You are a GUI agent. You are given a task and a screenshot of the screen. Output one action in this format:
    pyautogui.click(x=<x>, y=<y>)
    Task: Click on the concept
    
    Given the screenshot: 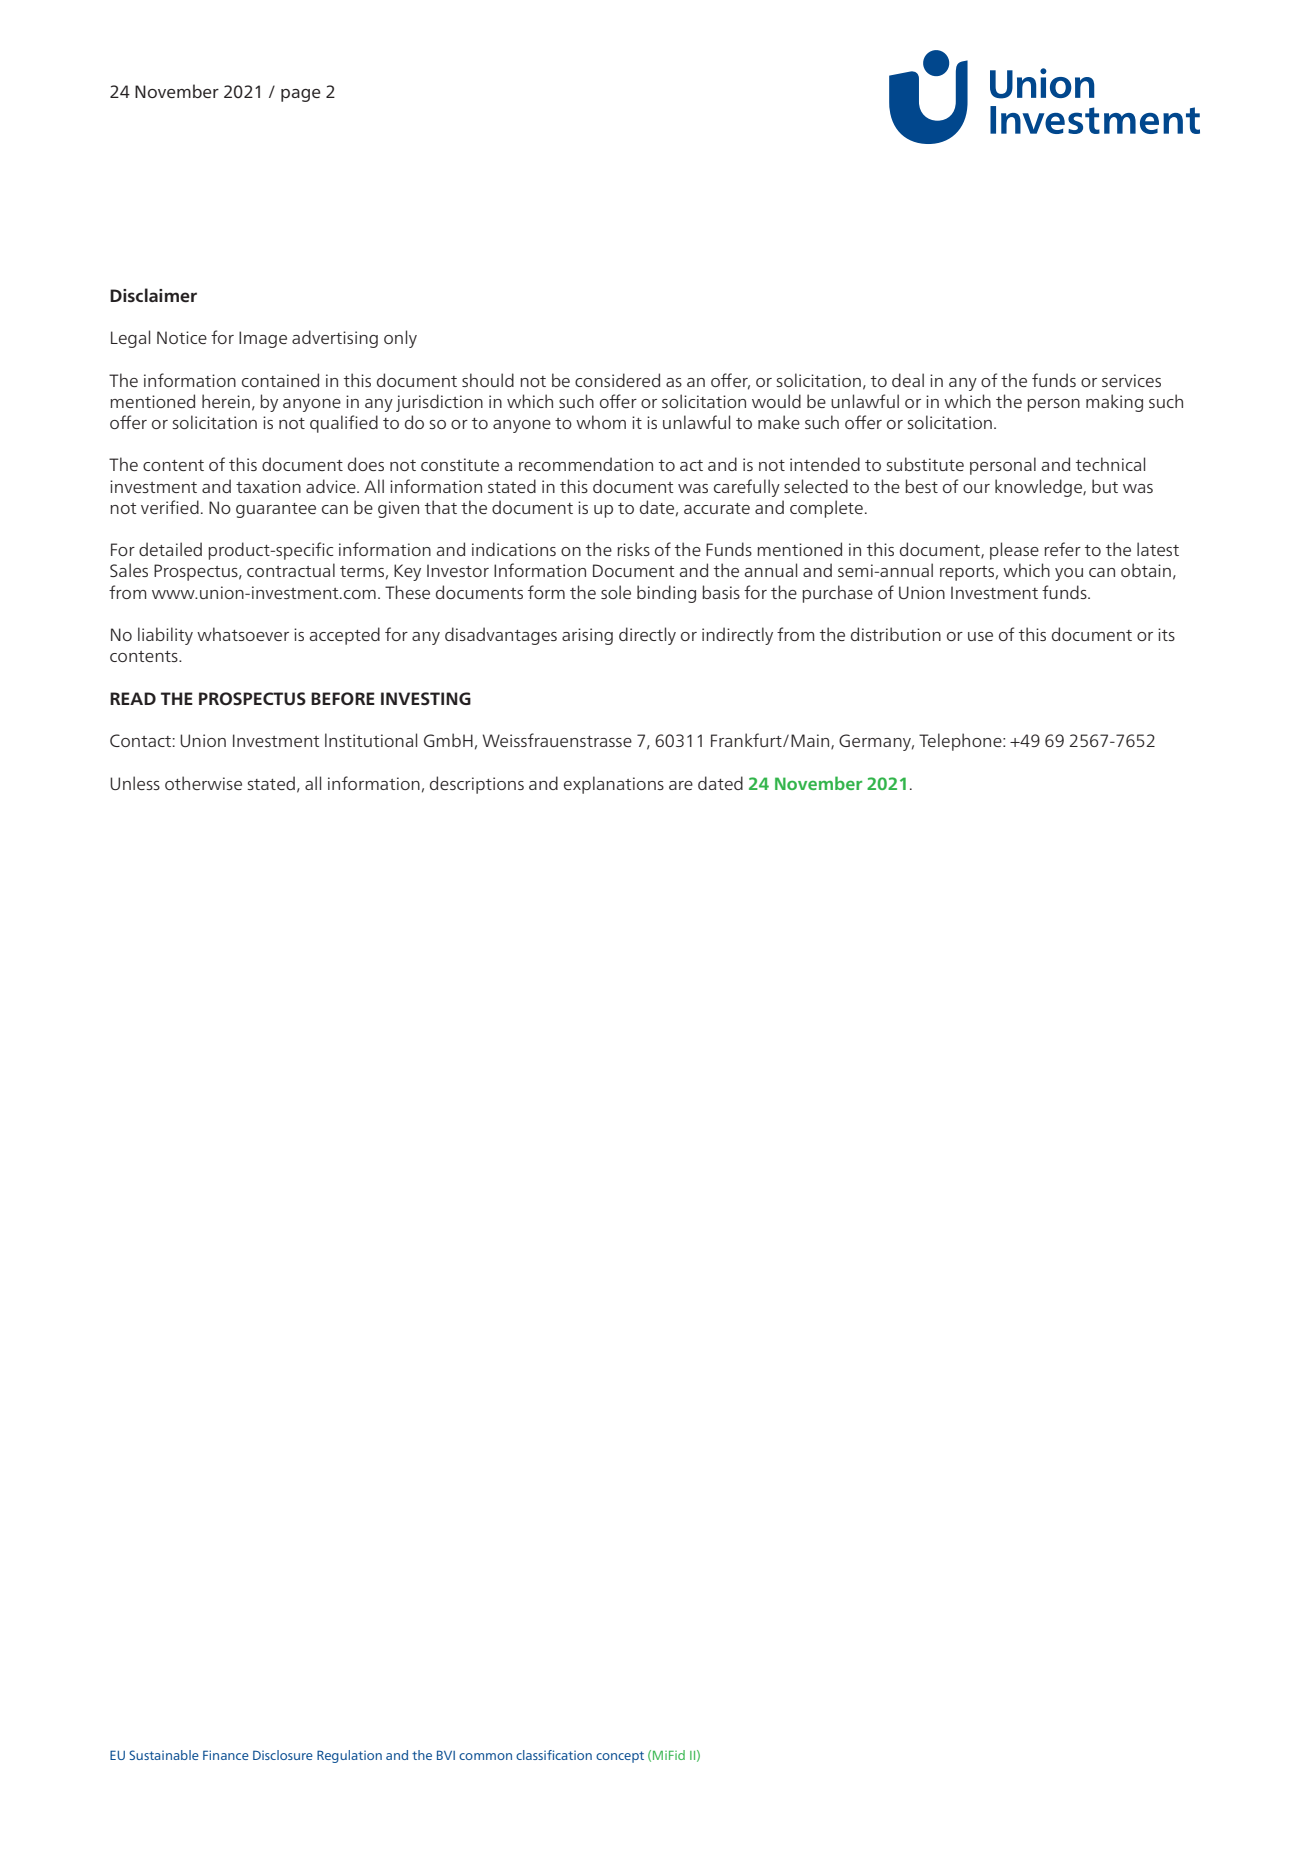 What is the action you would take?
    pyautogui.click(x=620, y=1757)
